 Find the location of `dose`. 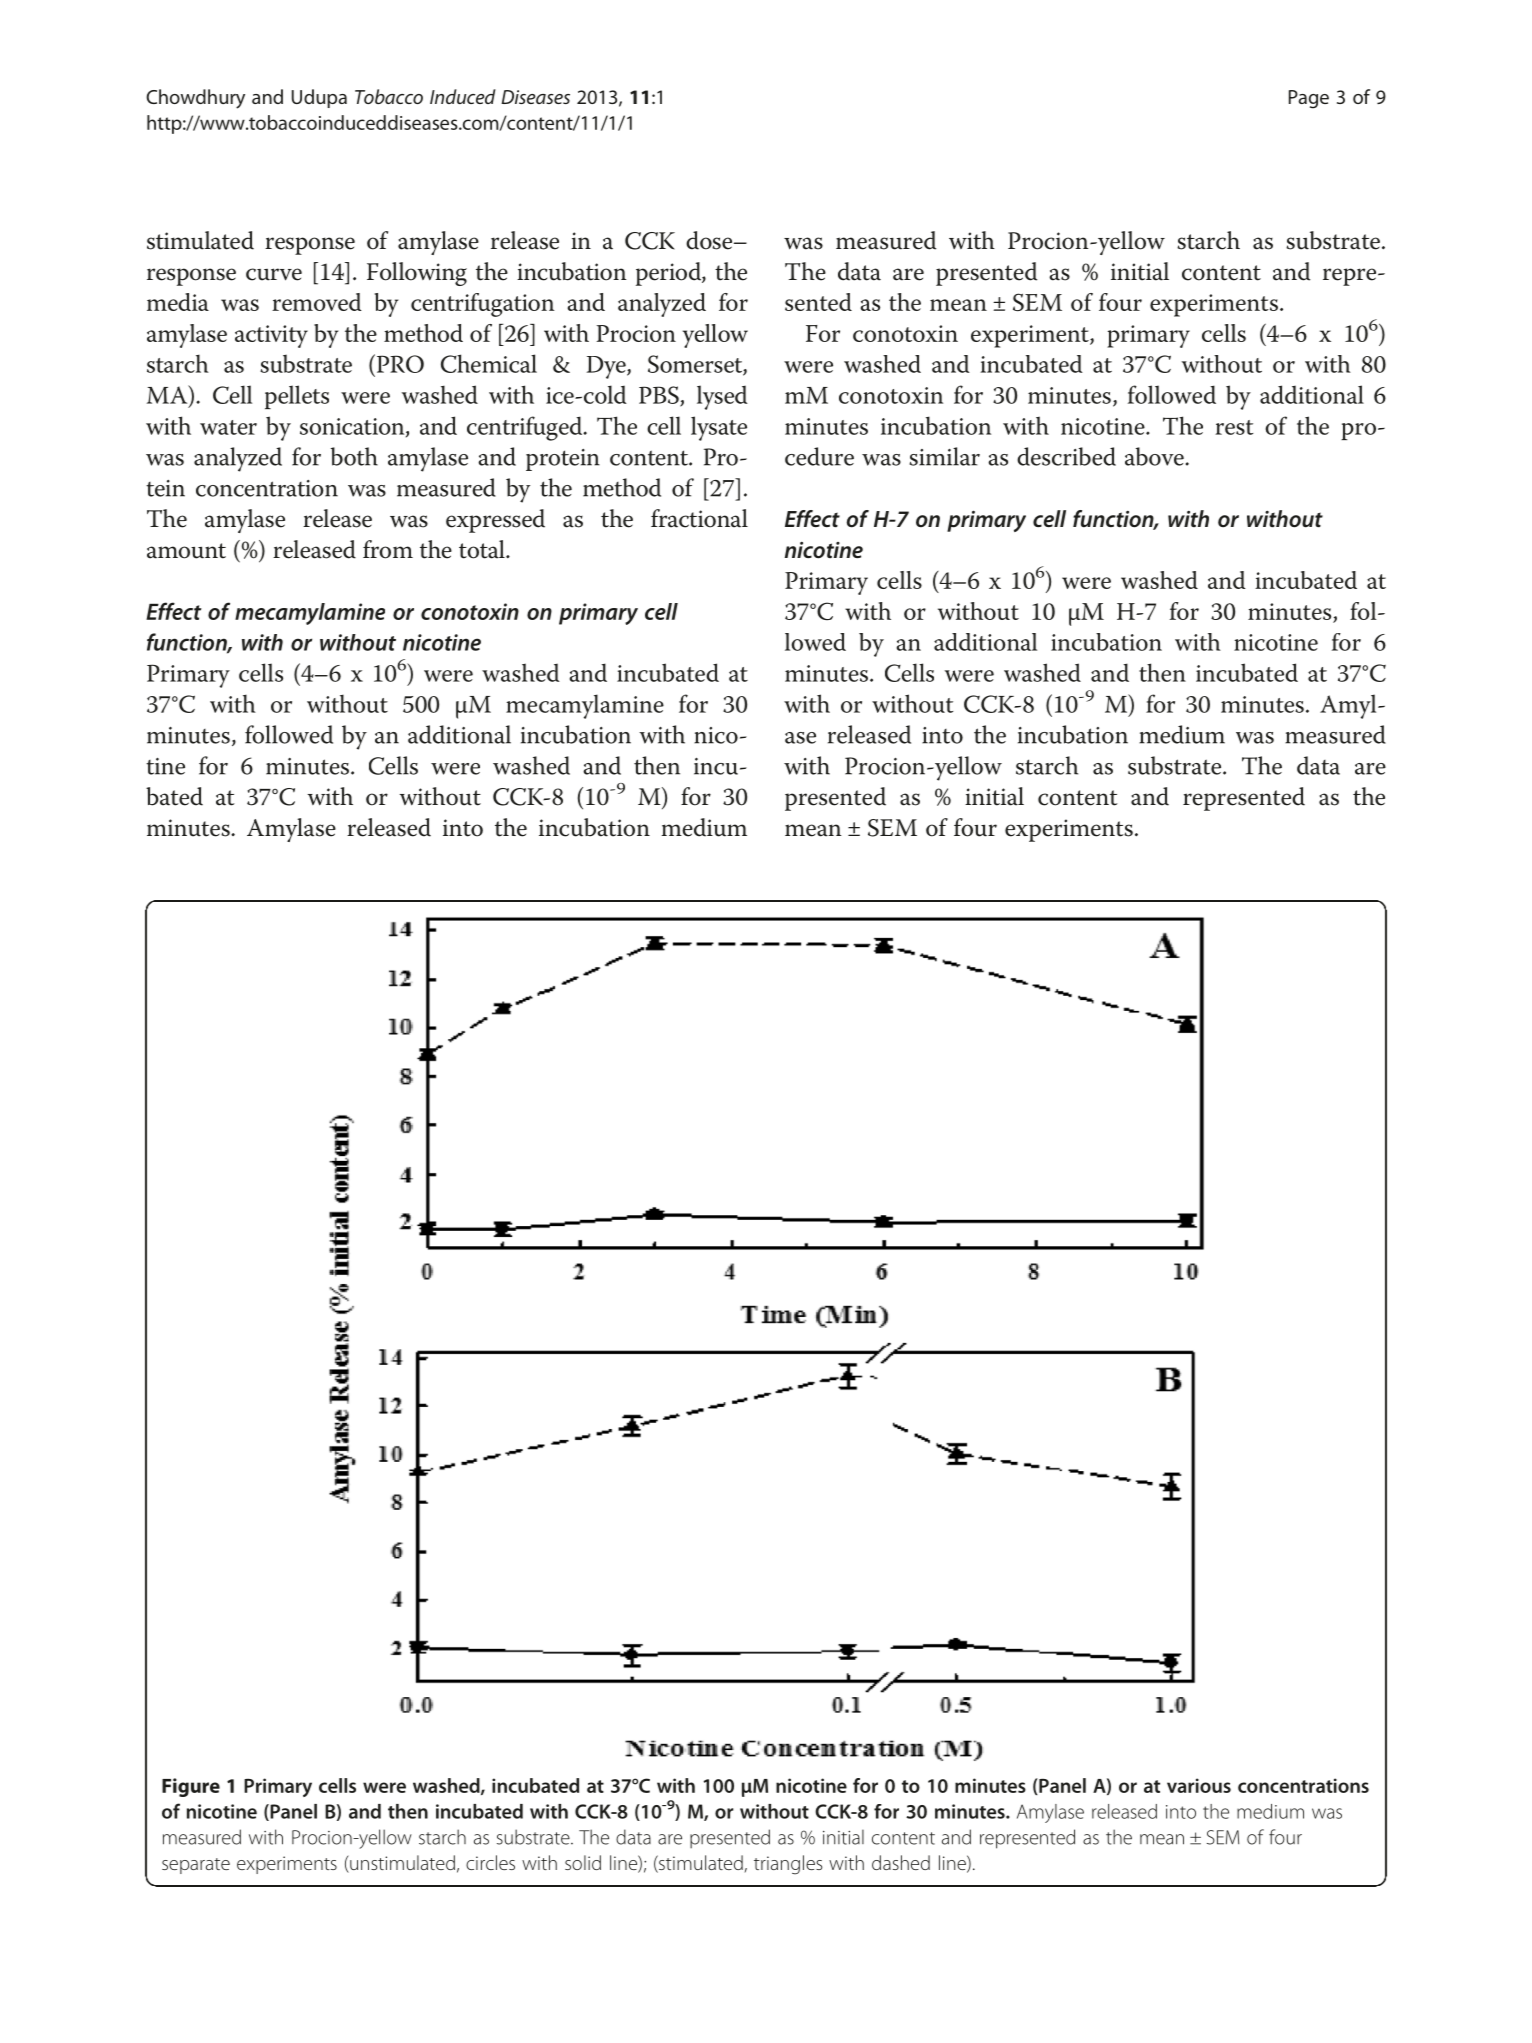

dose is located at coordinates (710, 240).
